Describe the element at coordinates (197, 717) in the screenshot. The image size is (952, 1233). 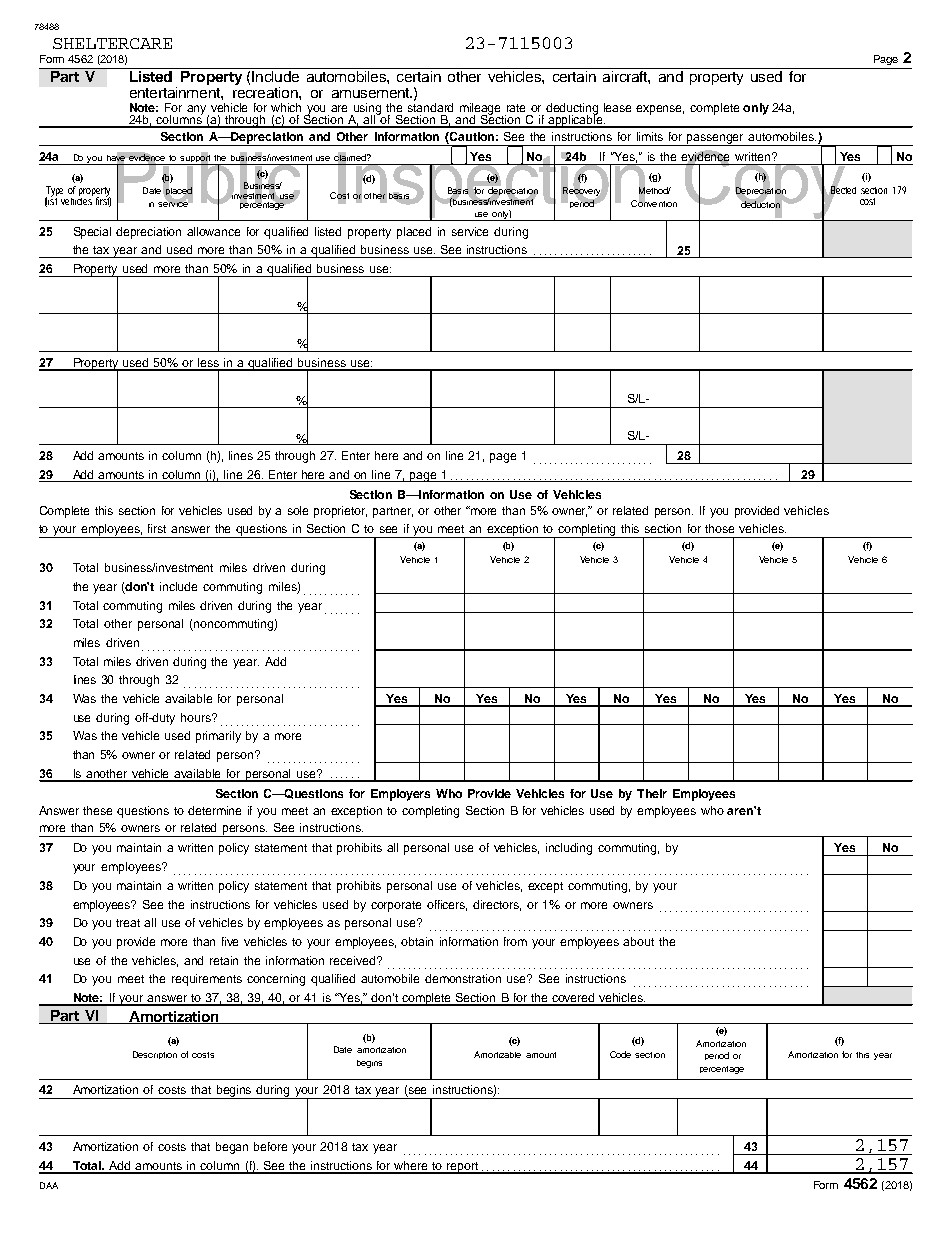
I see `hours` at that location.
